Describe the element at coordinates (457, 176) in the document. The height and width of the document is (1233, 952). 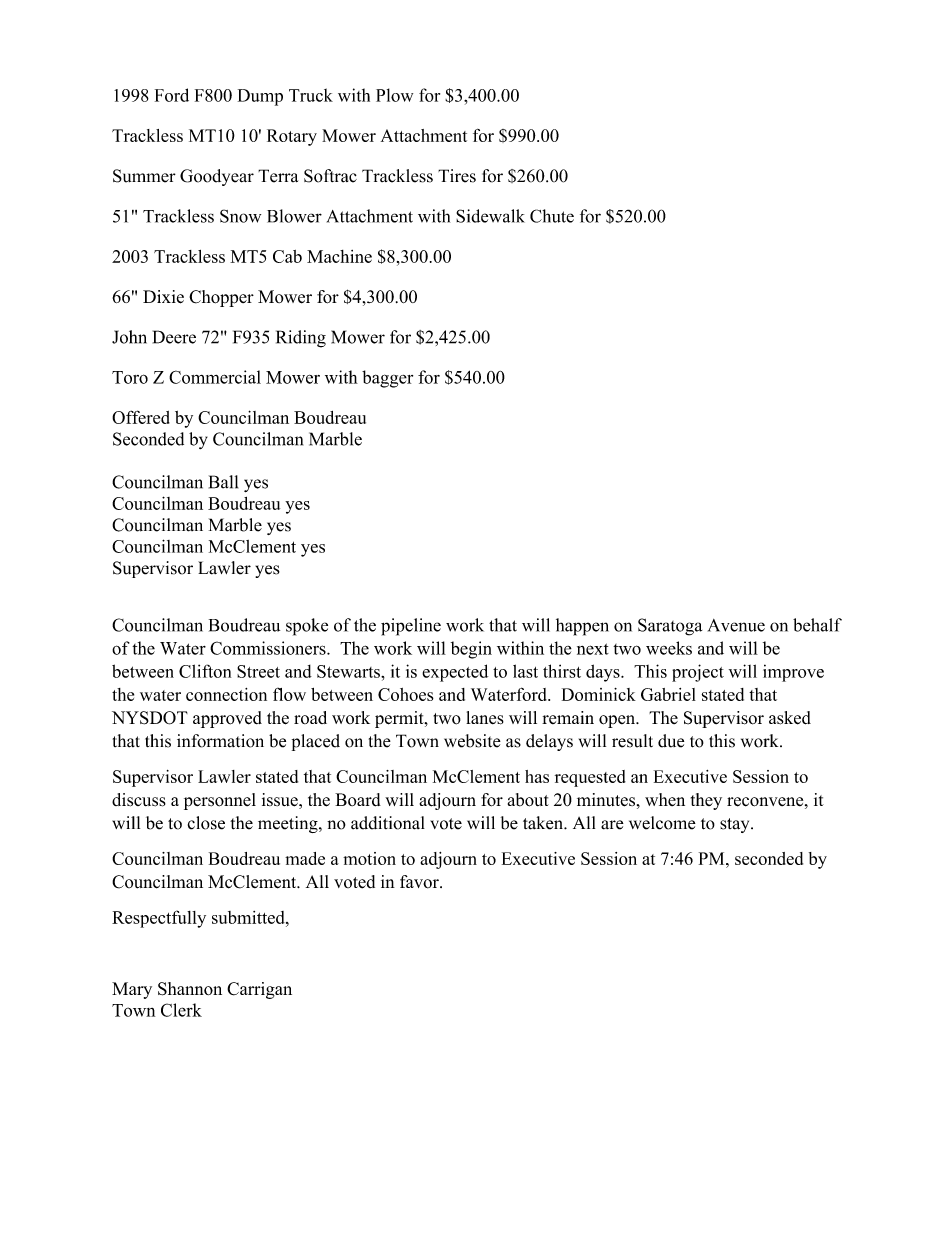
I see `Tires` at that location.
